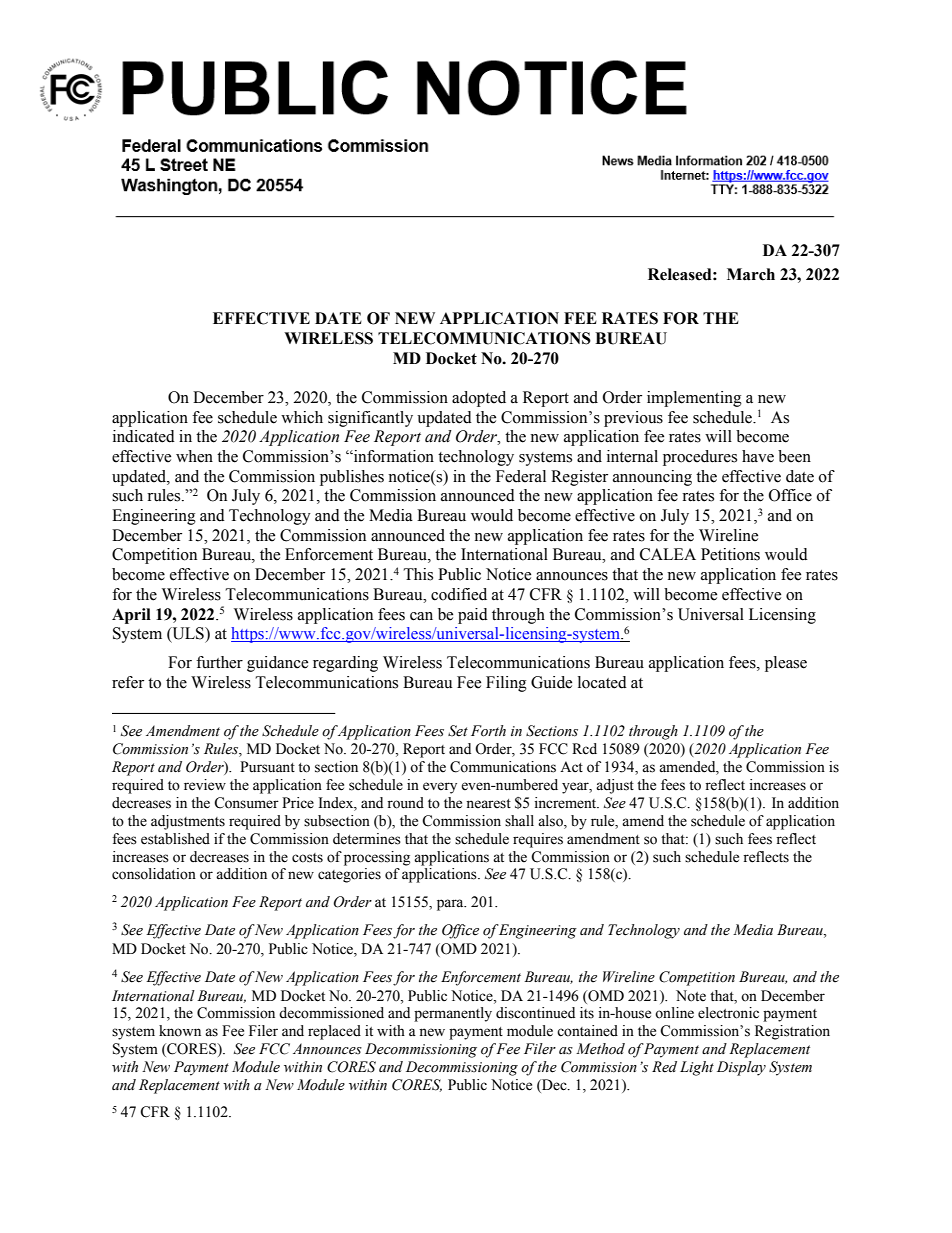 This screenshot has width=952, height=1233. I want to click on which, so click(302, 417).
